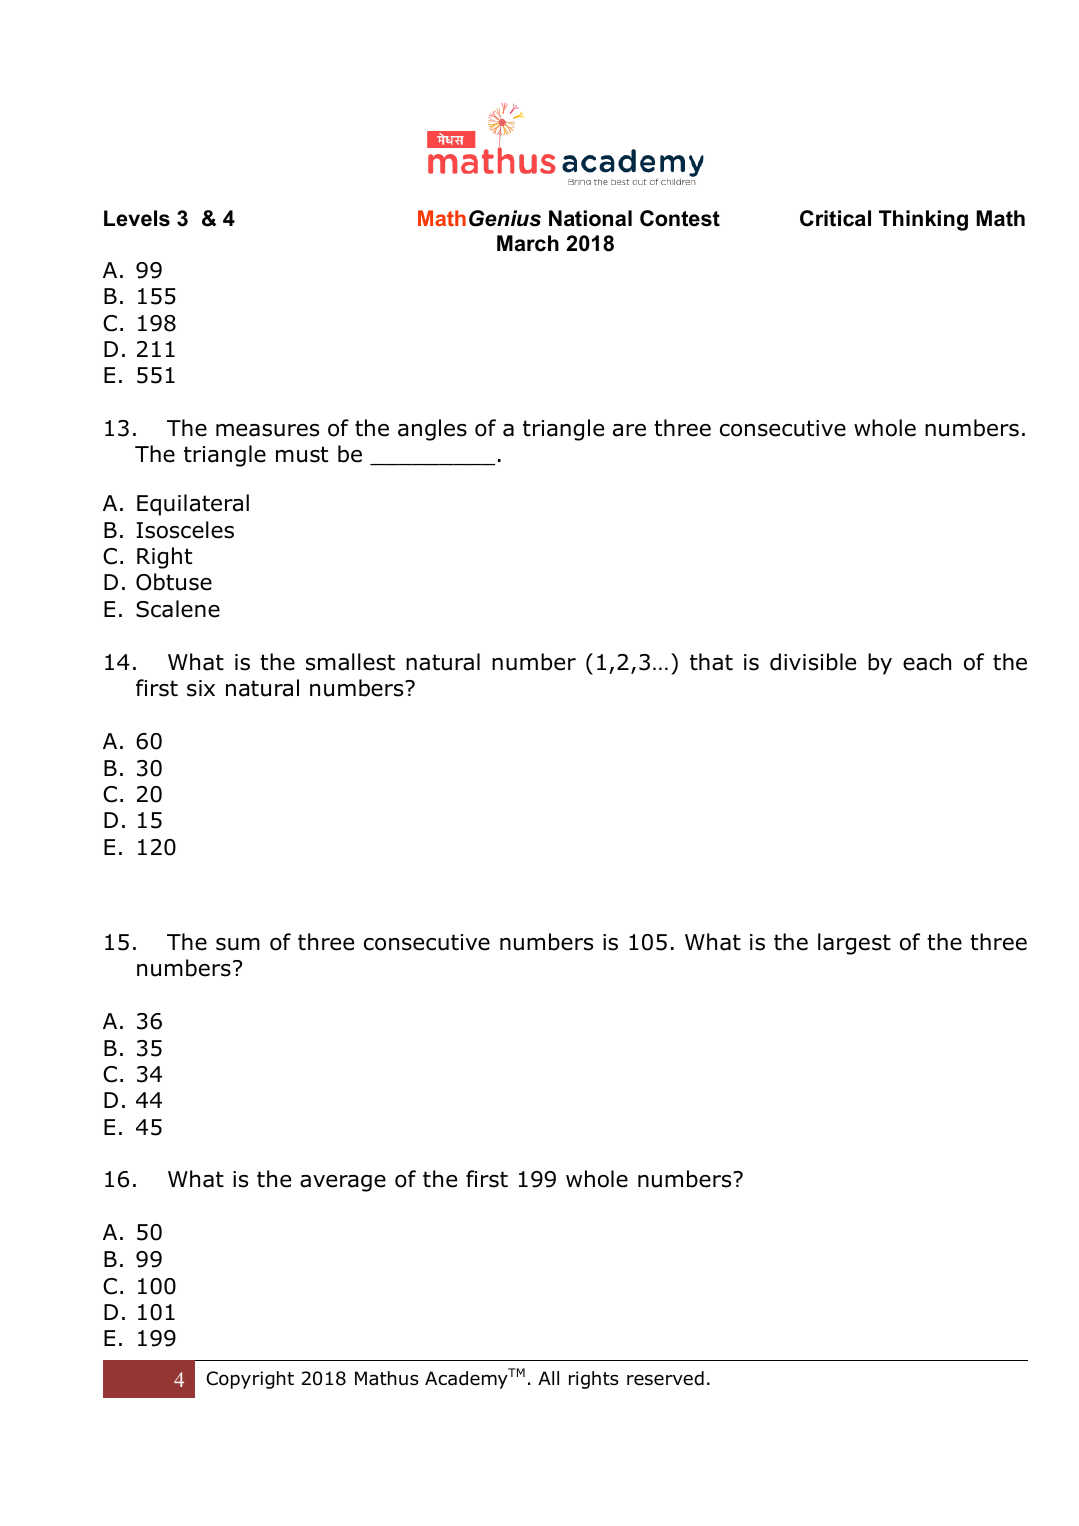  Describe the element at coordinates (343, 1183) in the image. I see `average` at that location.
